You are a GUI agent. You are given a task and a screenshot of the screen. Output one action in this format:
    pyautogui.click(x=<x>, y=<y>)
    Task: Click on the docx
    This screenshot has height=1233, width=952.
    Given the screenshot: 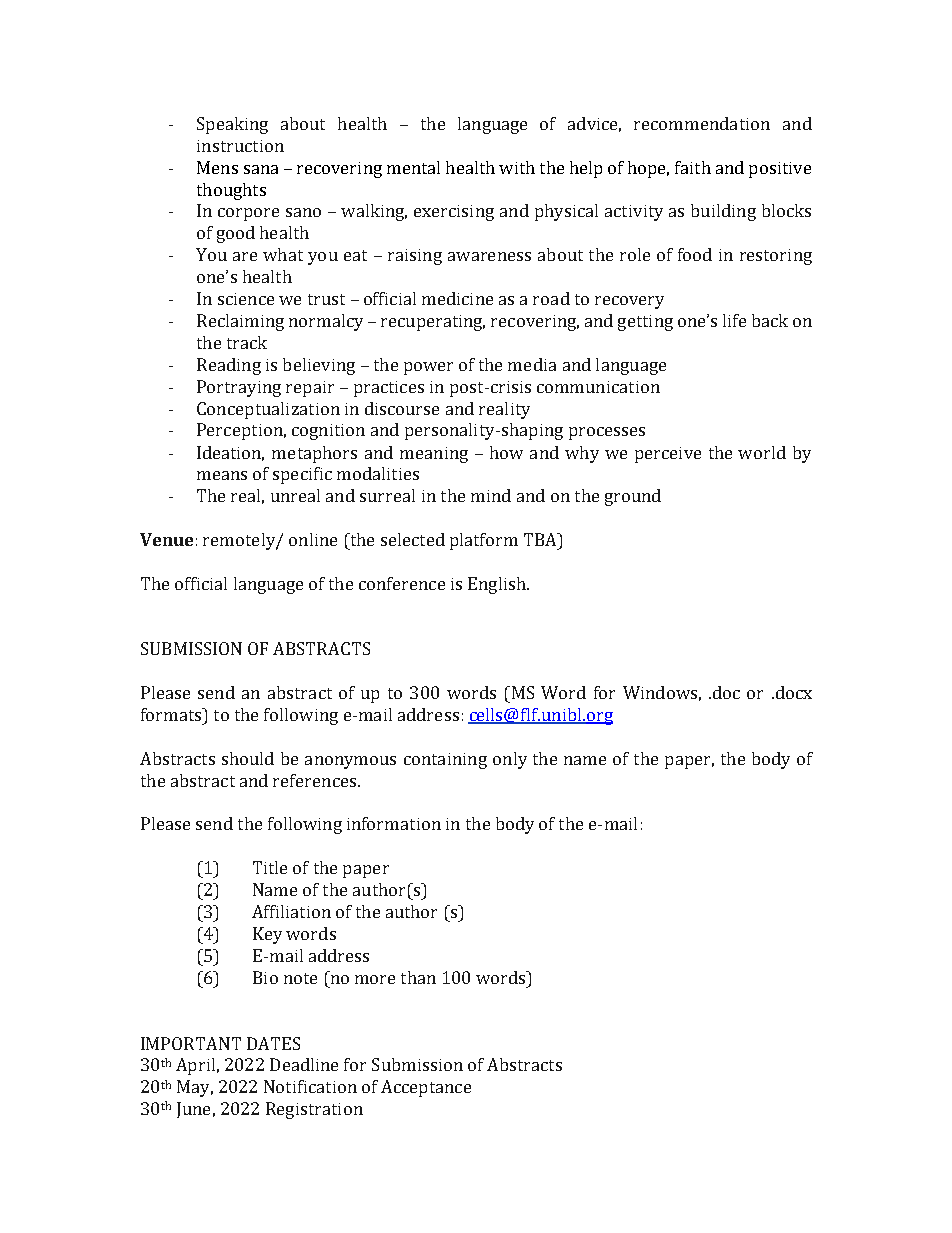 What is the action you would take?
    pyautogui.click(x=792, y=692)
